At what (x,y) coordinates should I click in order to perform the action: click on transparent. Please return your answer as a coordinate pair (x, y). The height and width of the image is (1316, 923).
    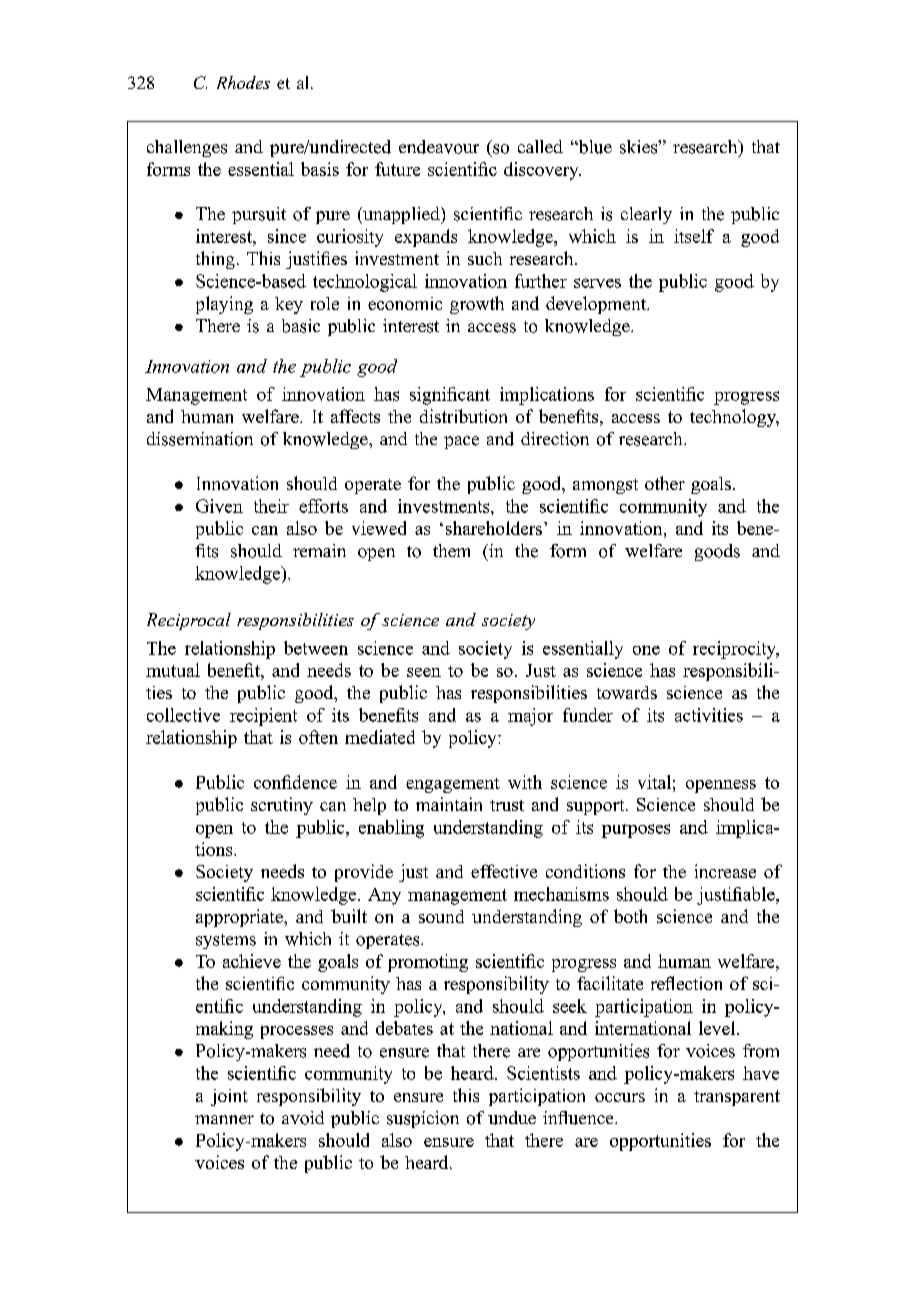
    Looking at the image, I should click on (737, 1098).
